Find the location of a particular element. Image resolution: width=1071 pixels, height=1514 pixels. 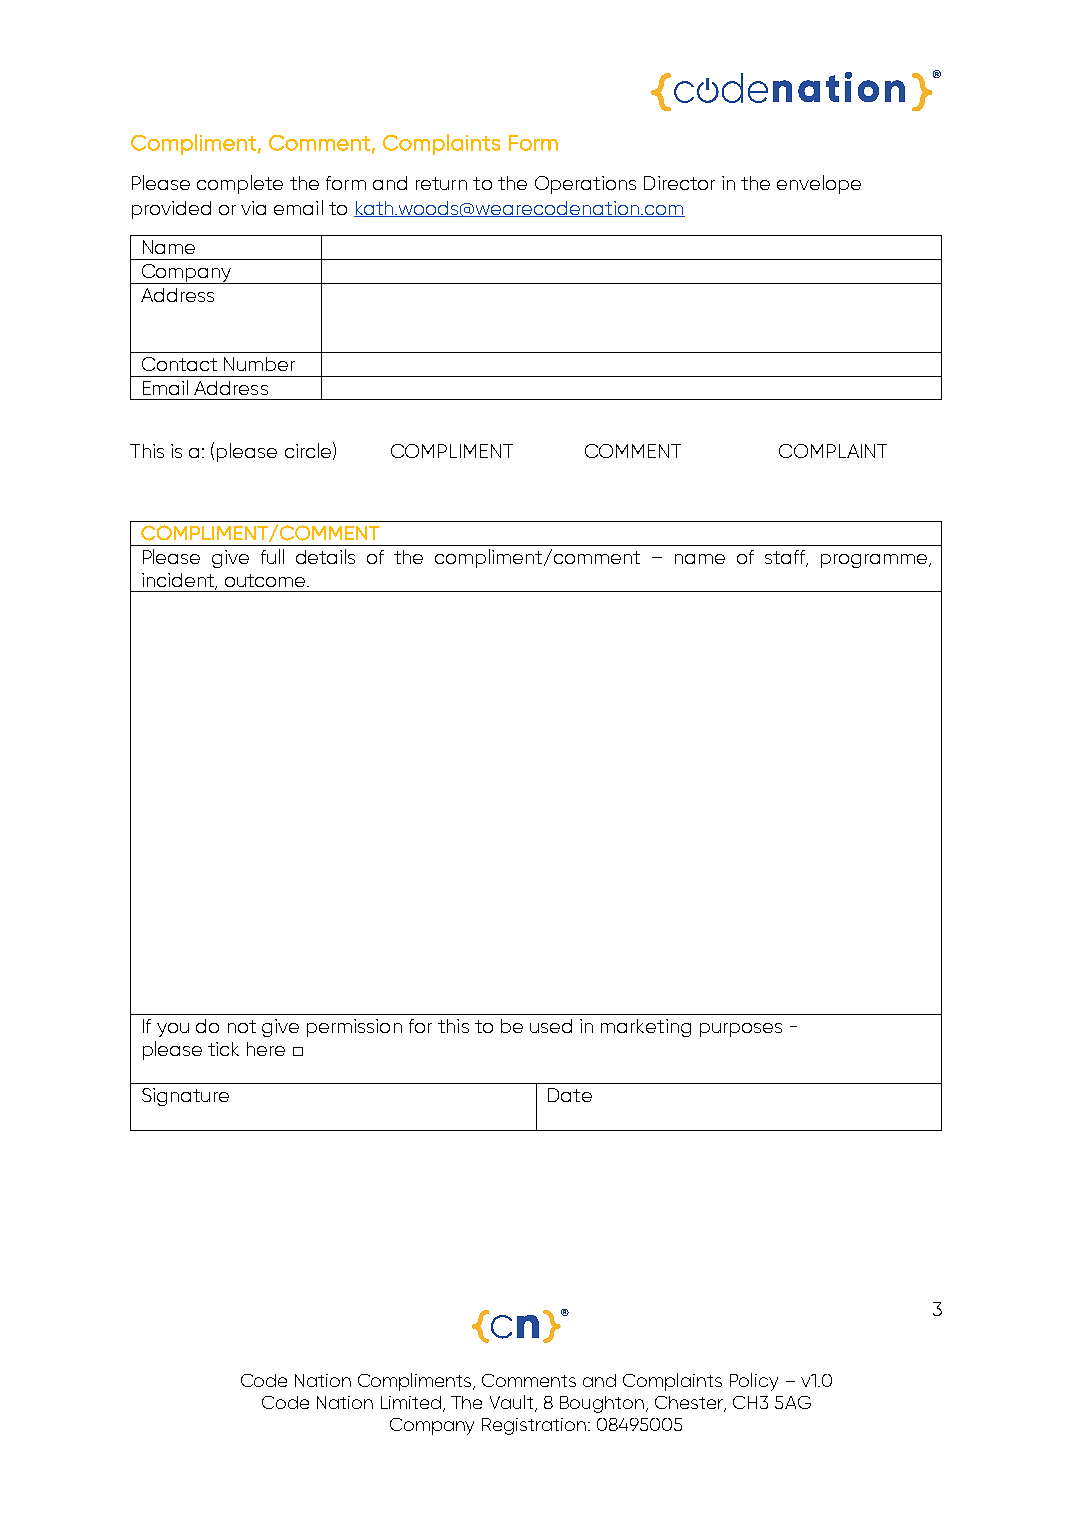

Vault is located at coordinates (513, 1403).
